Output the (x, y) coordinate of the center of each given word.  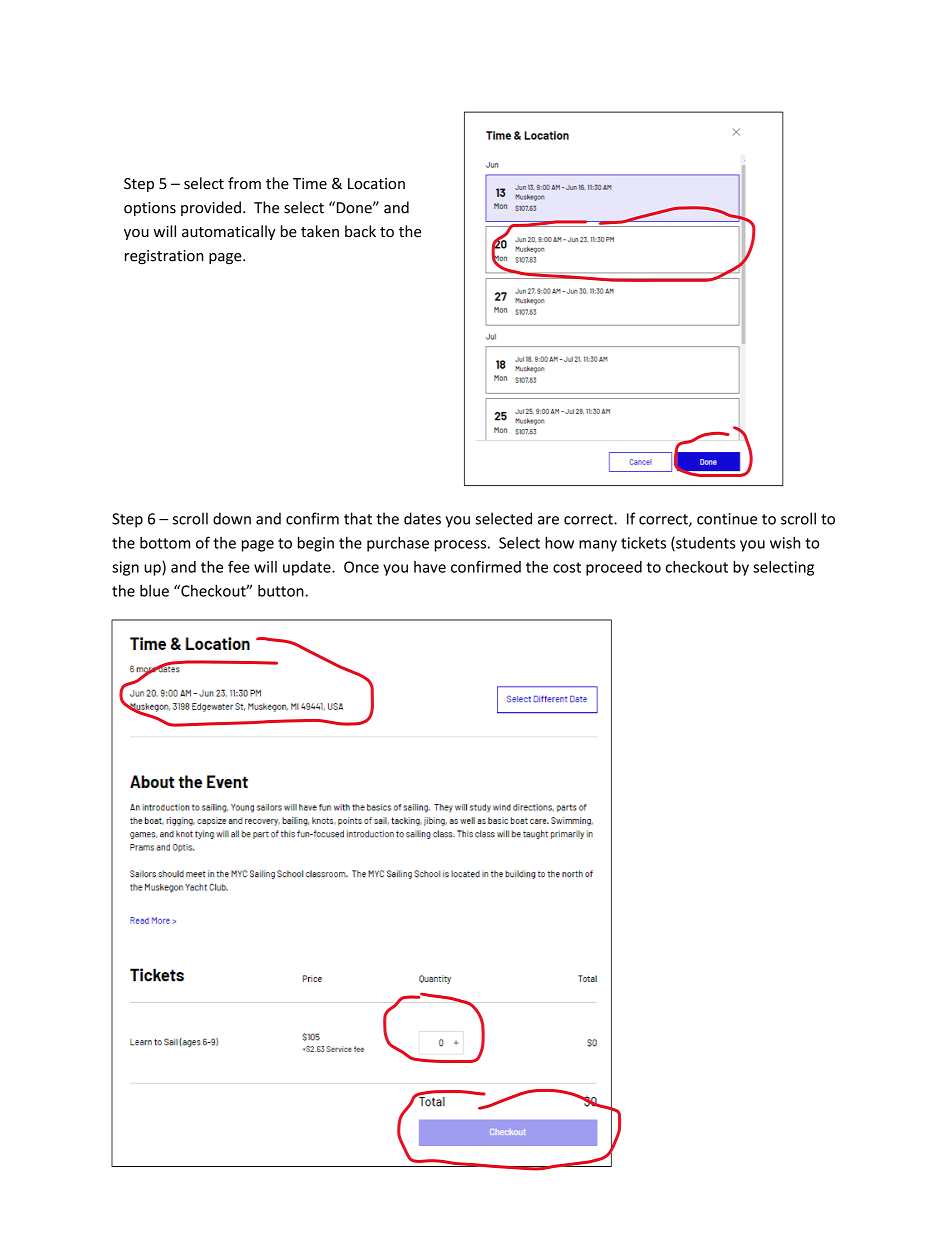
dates (422, 518)
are (548, 520)
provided (211, 208)
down (232, 518)
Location (376, 184)
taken (320, 231)
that (358, 518)
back (360, 231)
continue (727, 519)
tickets (643, 543)
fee (239, 567)
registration (164, 257)
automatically (229, 232)
